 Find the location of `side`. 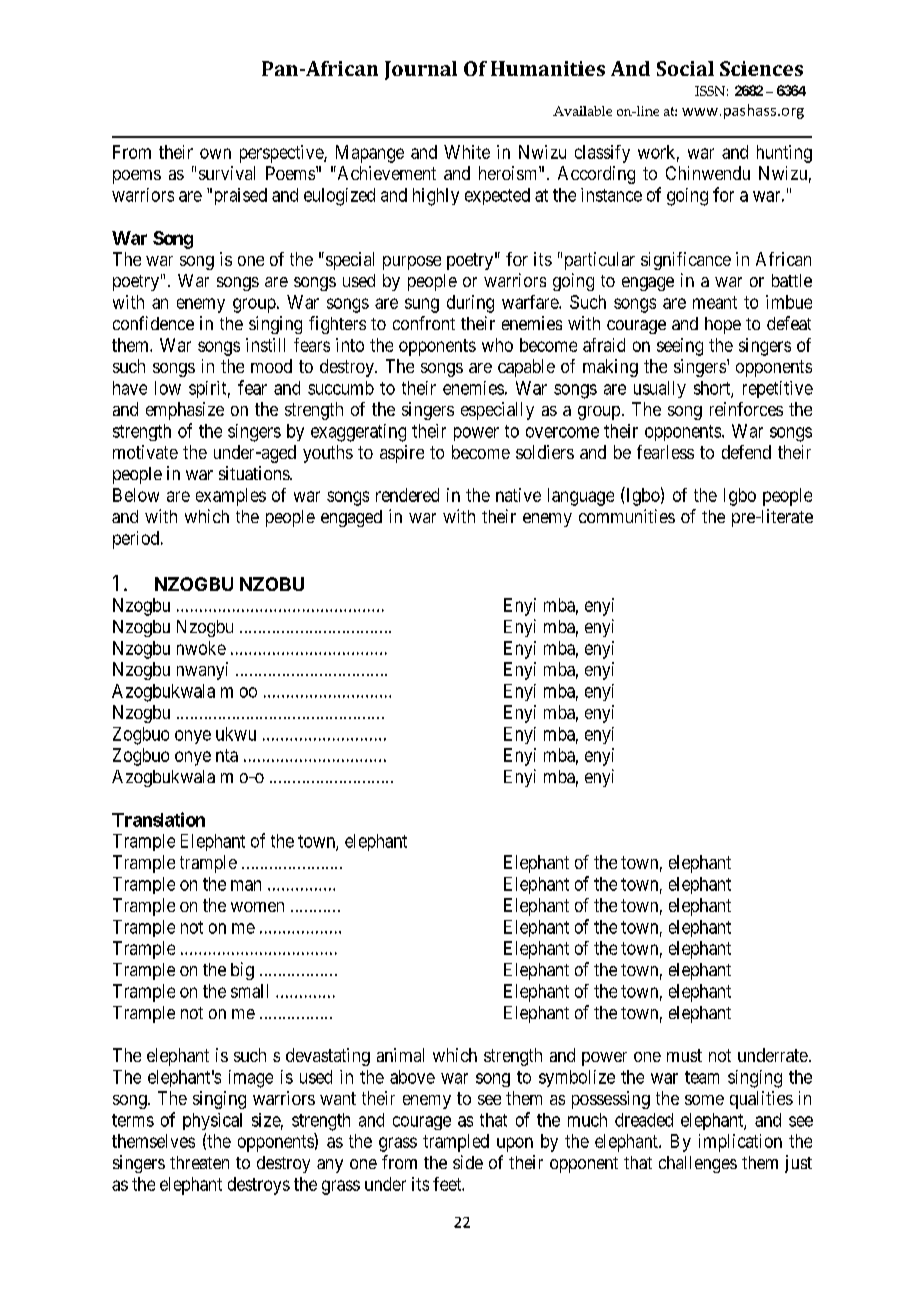

side is located at coordinates (468, 1162).
